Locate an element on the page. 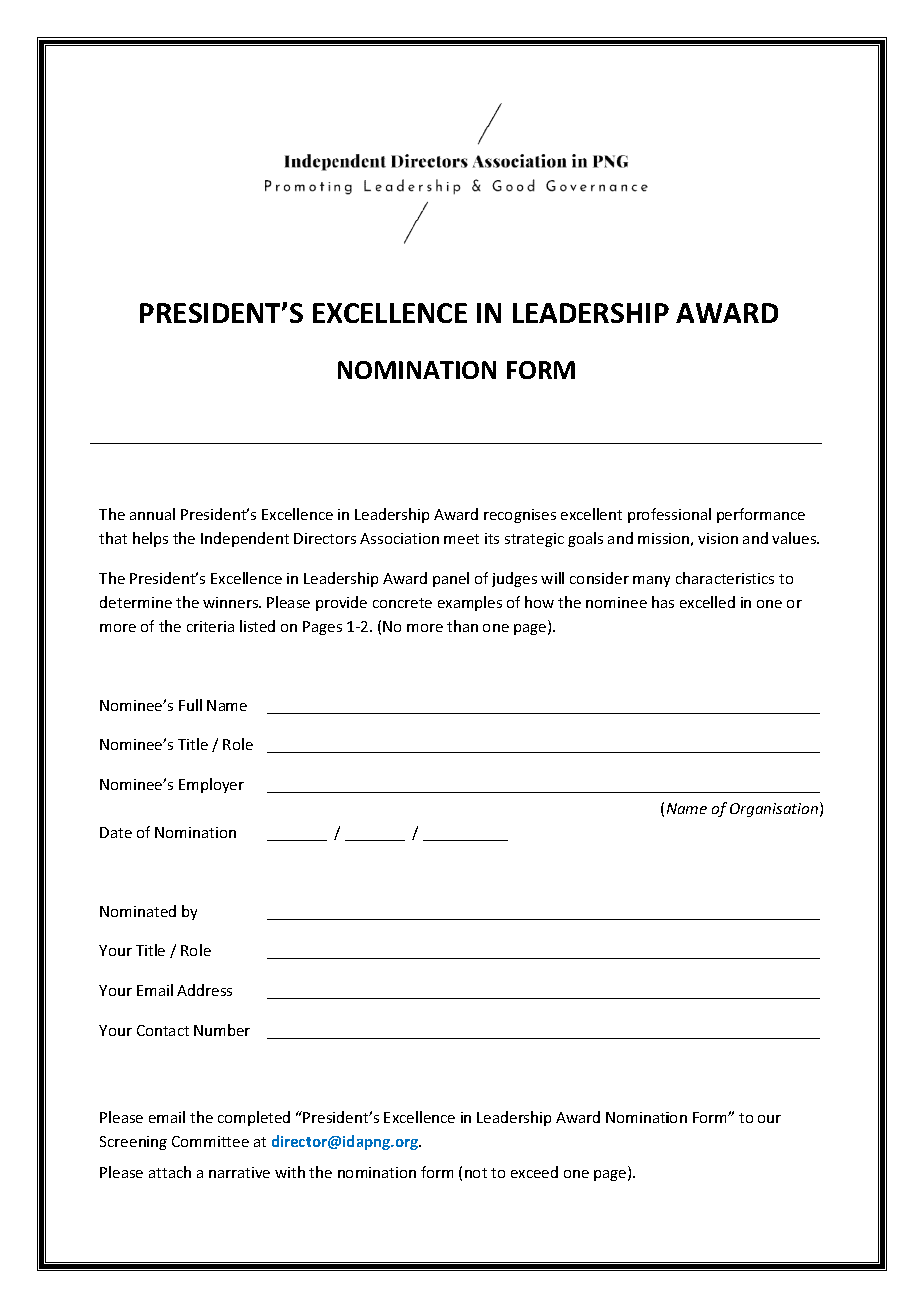  Contact is located at coordinates (163, 1030).
